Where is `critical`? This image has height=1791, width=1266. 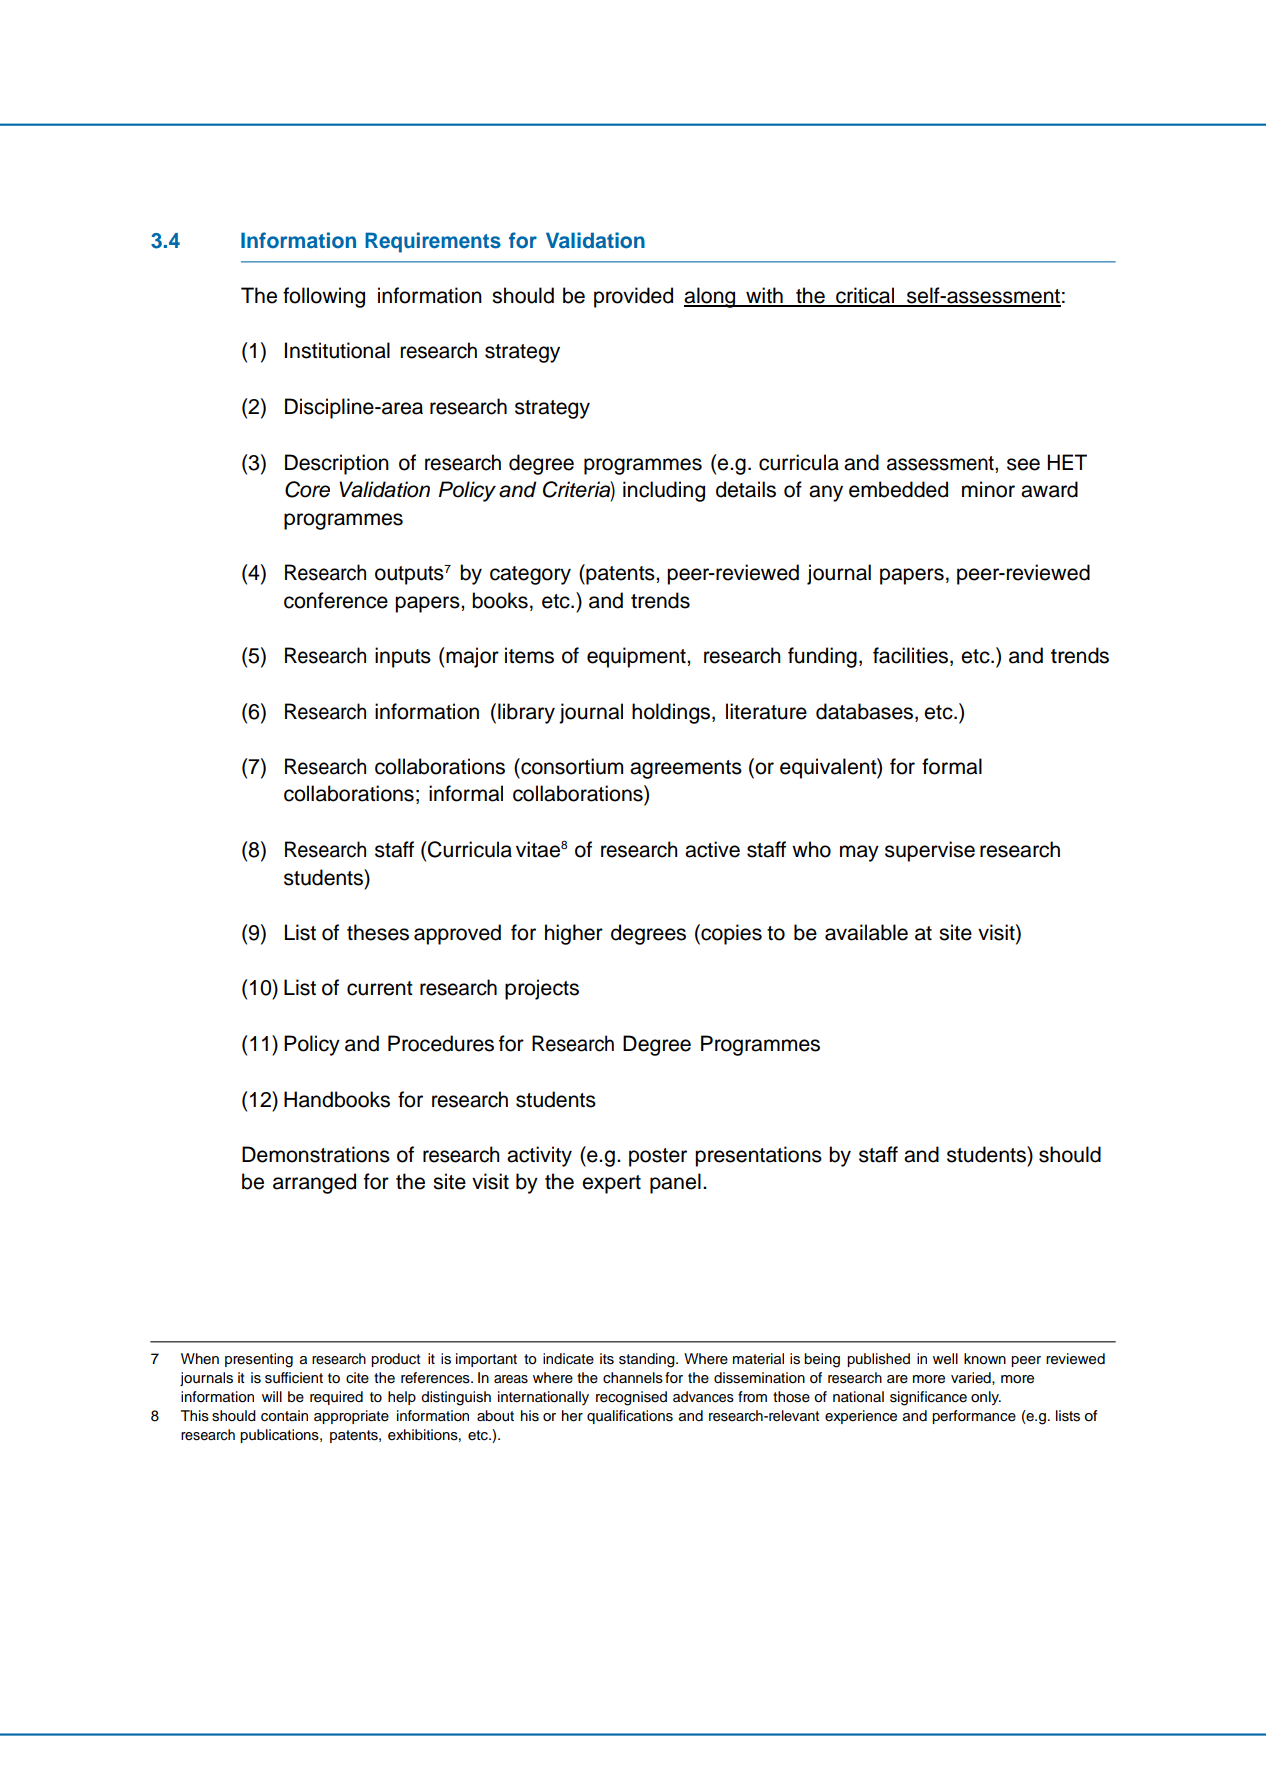 critical is located at coordinates (865, 296).
